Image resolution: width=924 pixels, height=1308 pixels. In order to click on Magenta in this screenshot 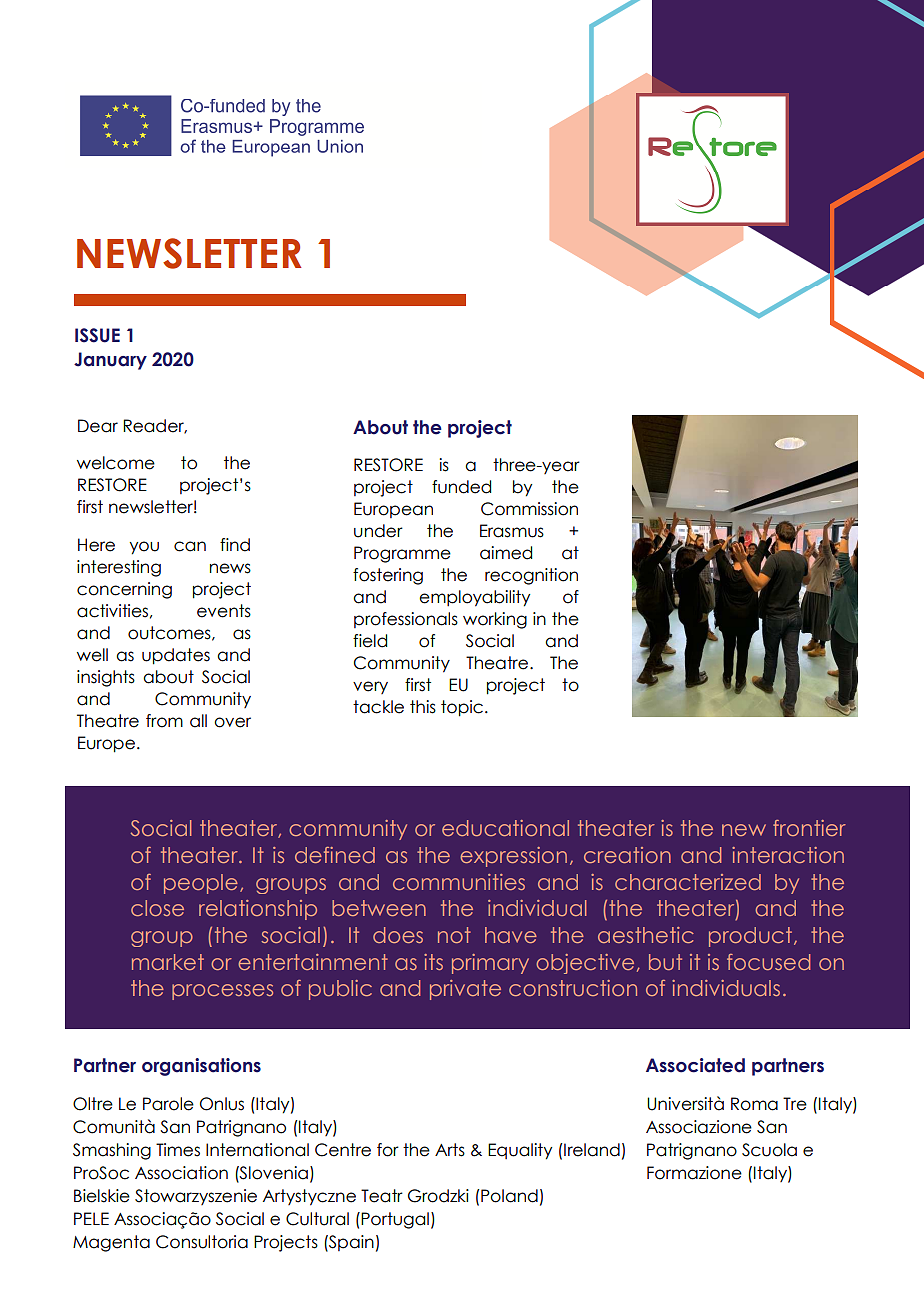, I will do `click(111, 1243)`.
